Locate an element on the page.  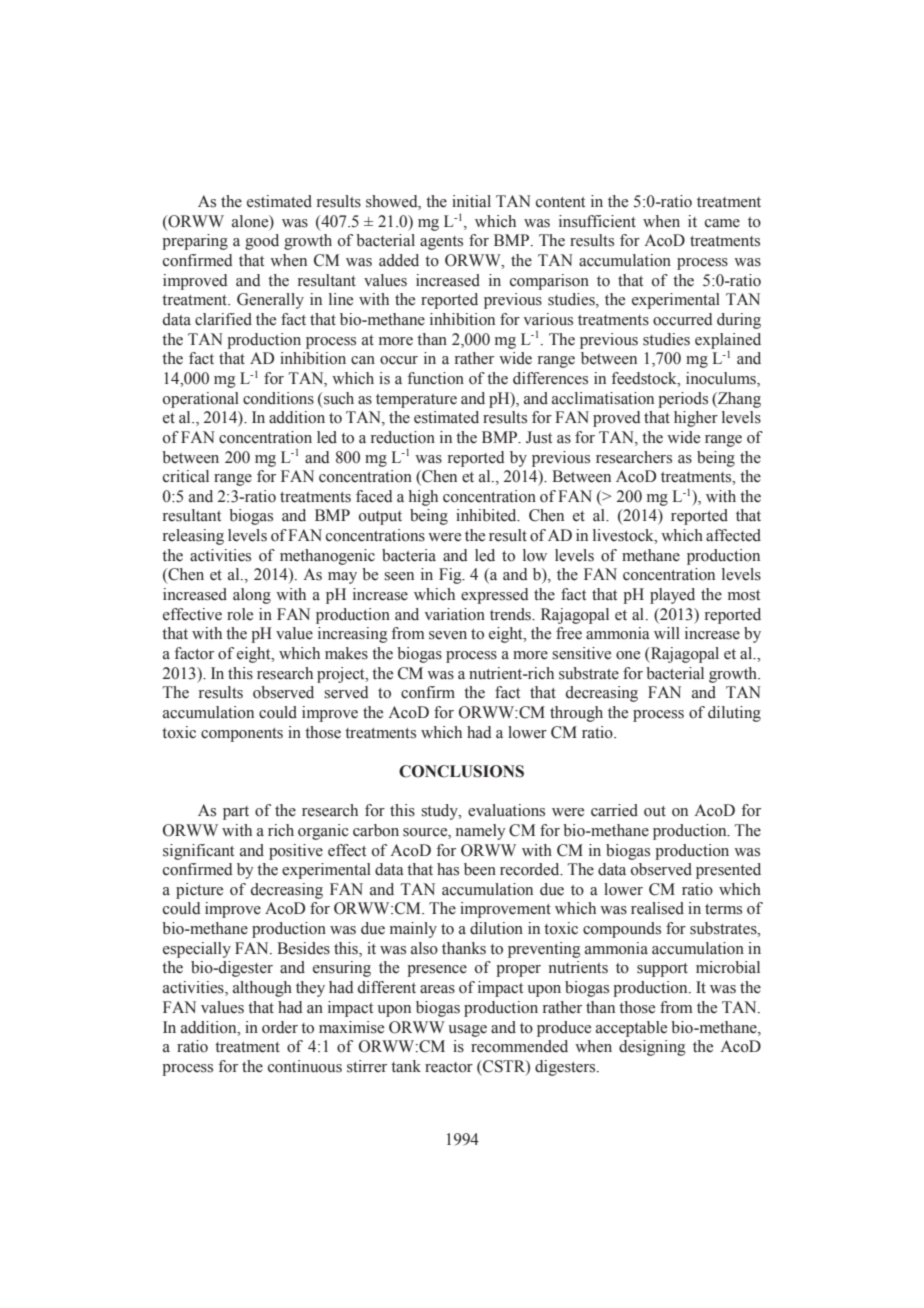
usage is located at coordinates (467, 1031).
